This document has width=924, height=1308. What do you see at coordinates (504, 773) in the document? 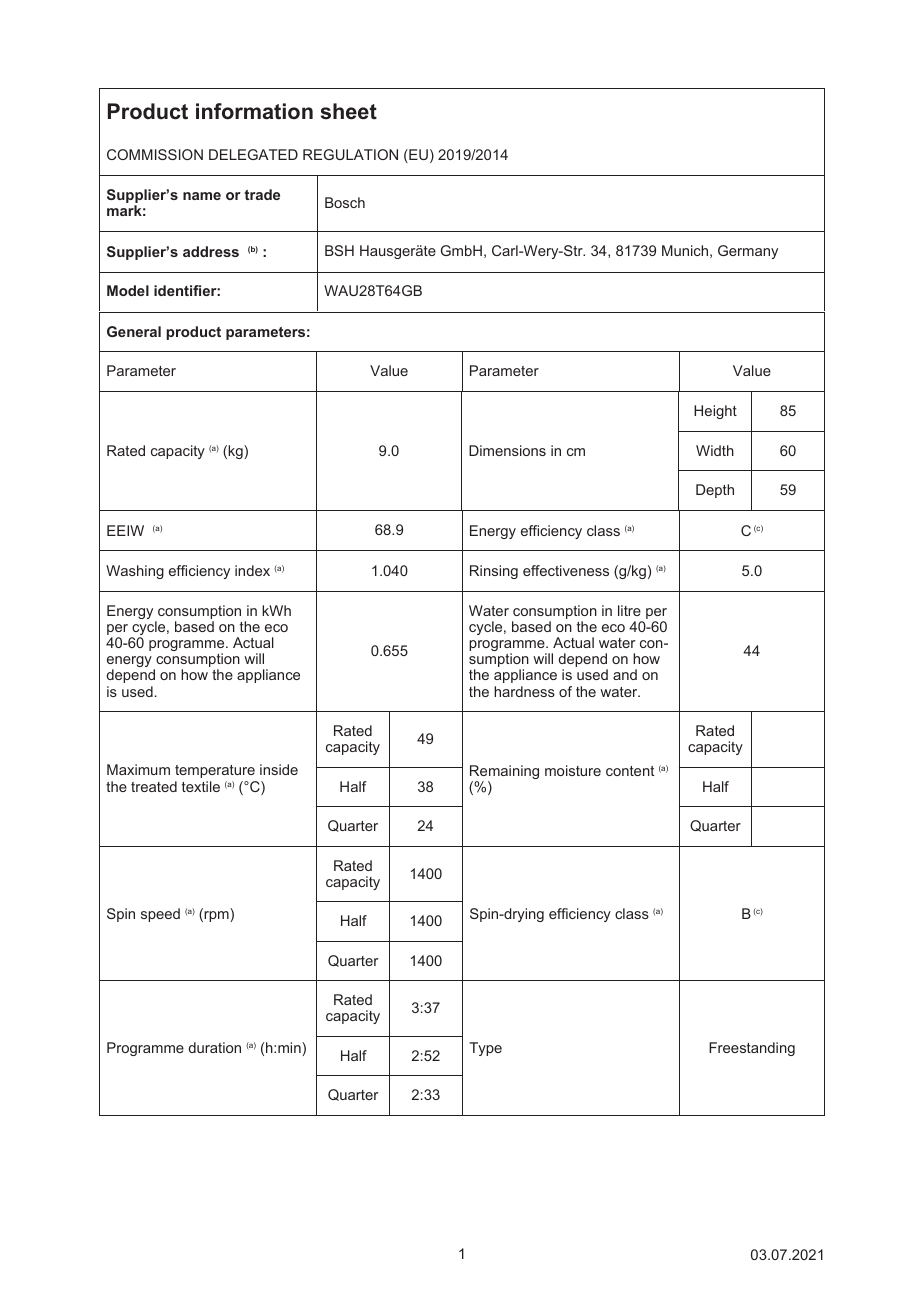
I see `Remaining` at bounding box center [504, 773].
